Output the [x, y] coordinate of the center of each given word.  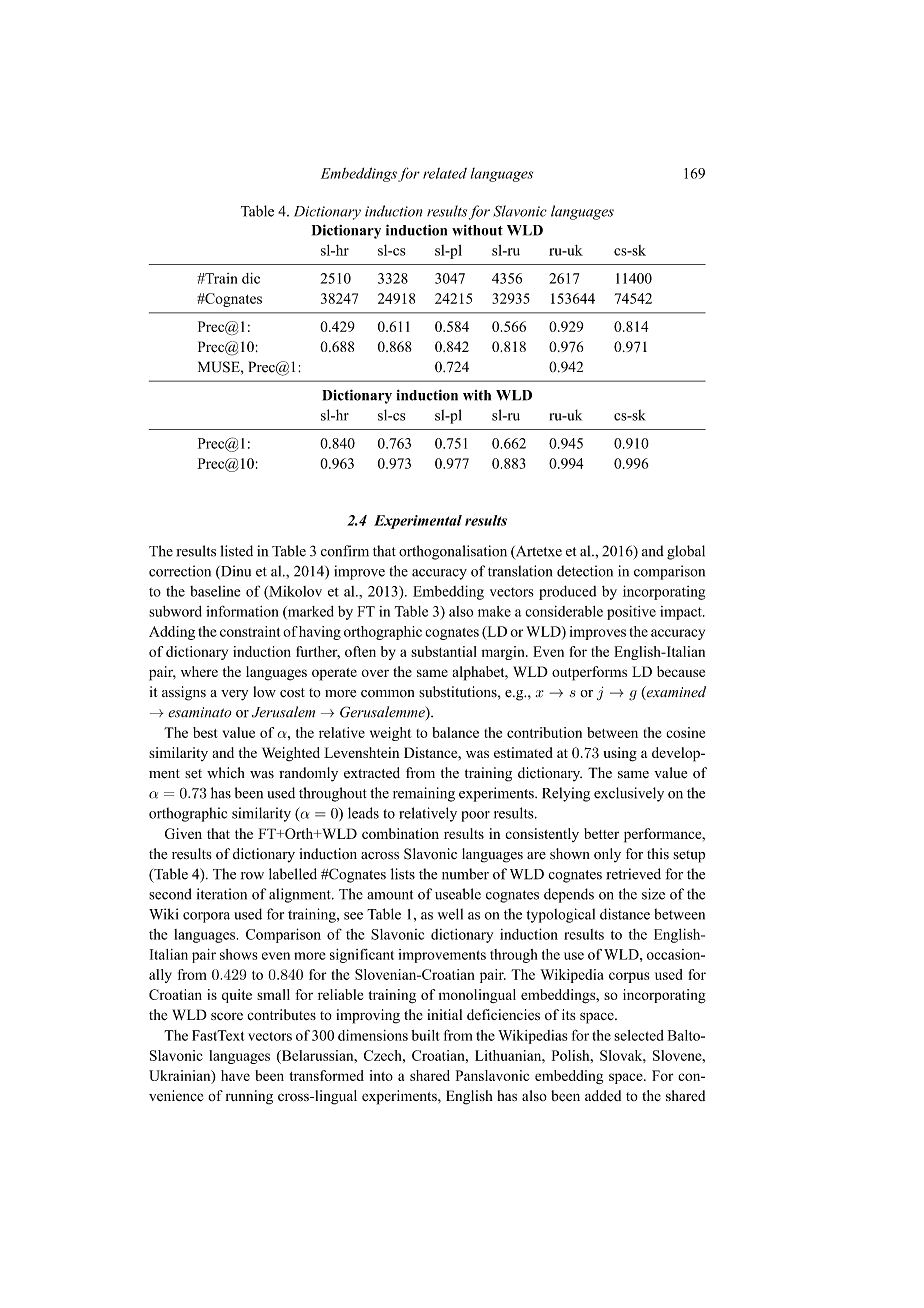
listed [236, 551]
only [607, 855]
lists [403, 874]
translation [520, 571]
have [235, 1075]
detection [585, 571]
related [445, 173]
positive [631, 613]
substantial [444, 651]
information [242, 611]
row [252, 876]
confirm [345, 551]
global [686, 552]
